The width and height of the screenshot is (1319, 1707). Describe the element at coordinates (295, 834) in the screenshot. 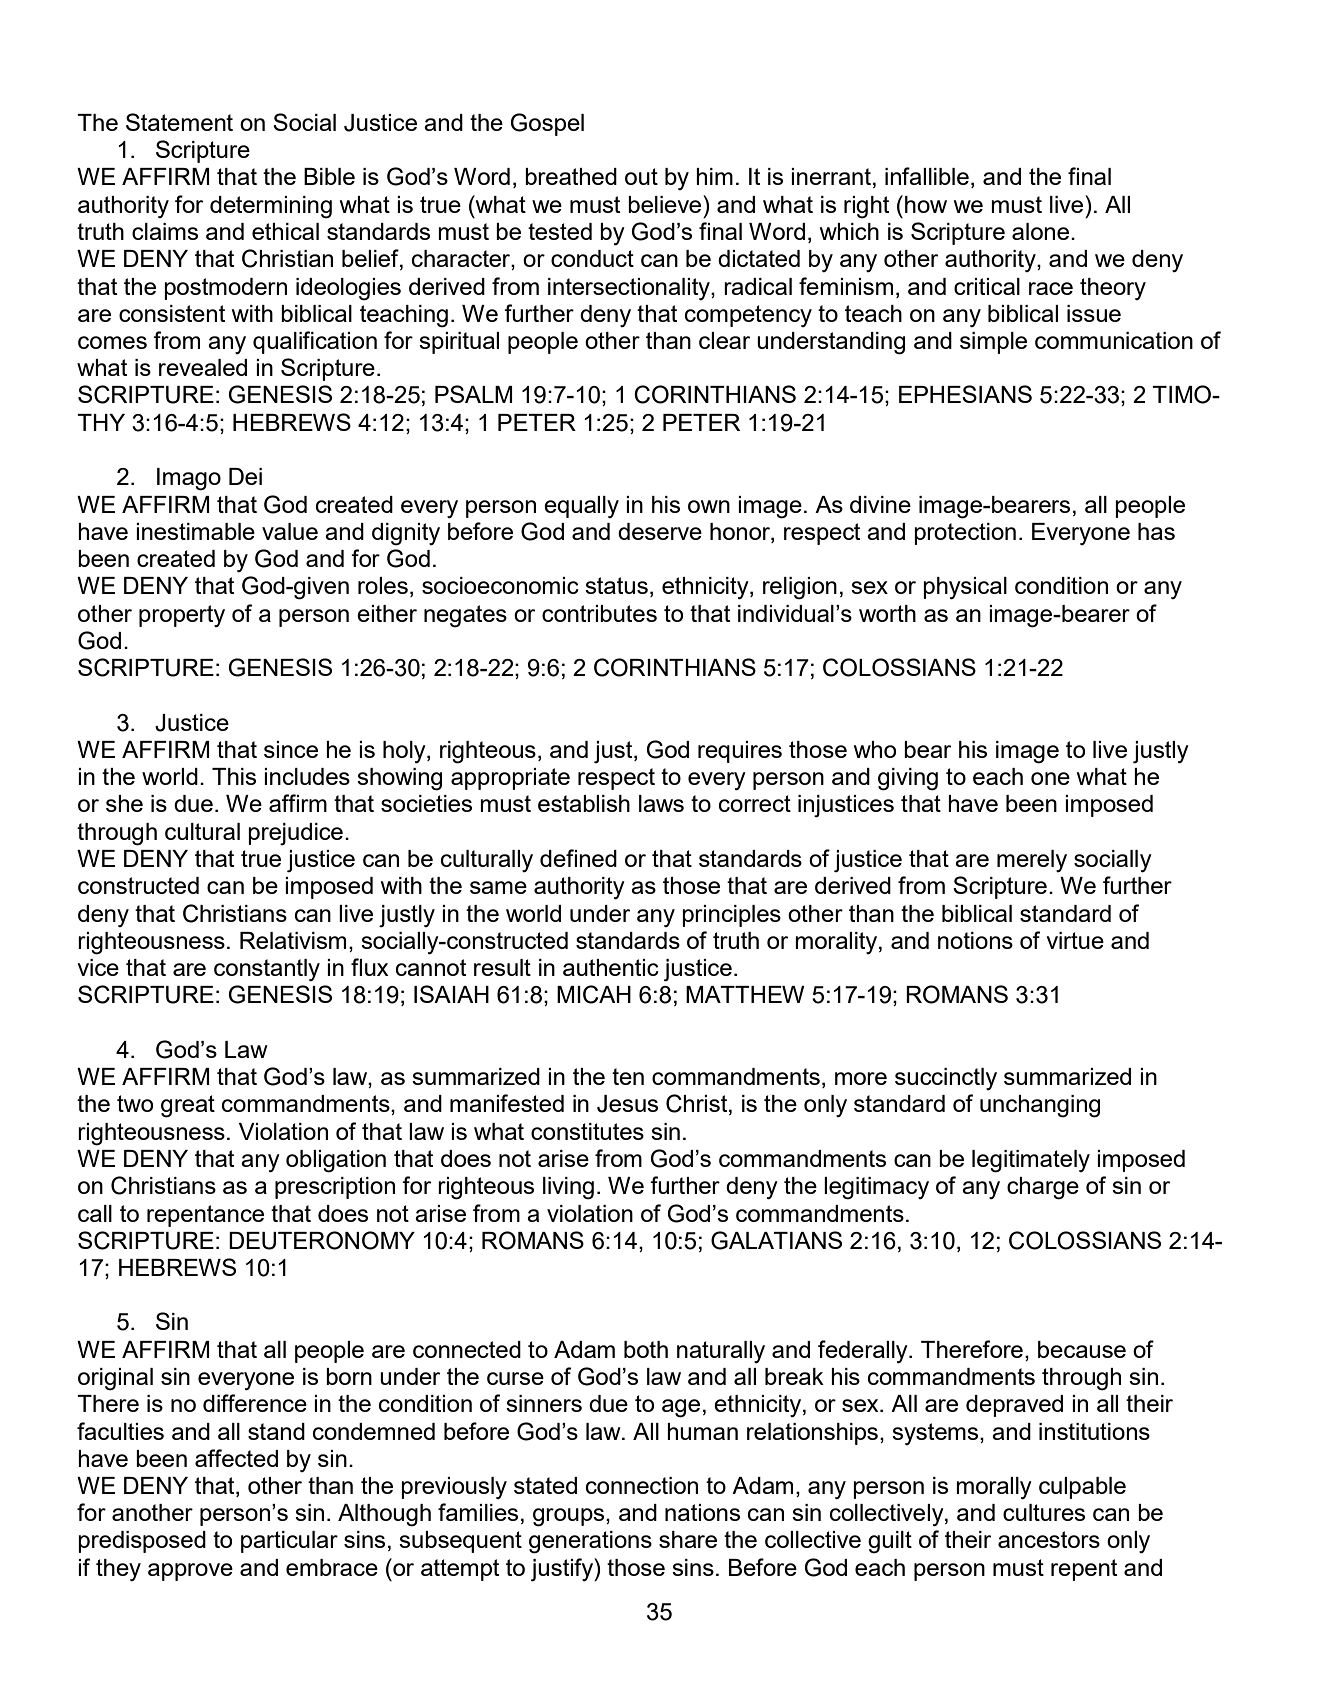

I see `prejudice` at that location.
